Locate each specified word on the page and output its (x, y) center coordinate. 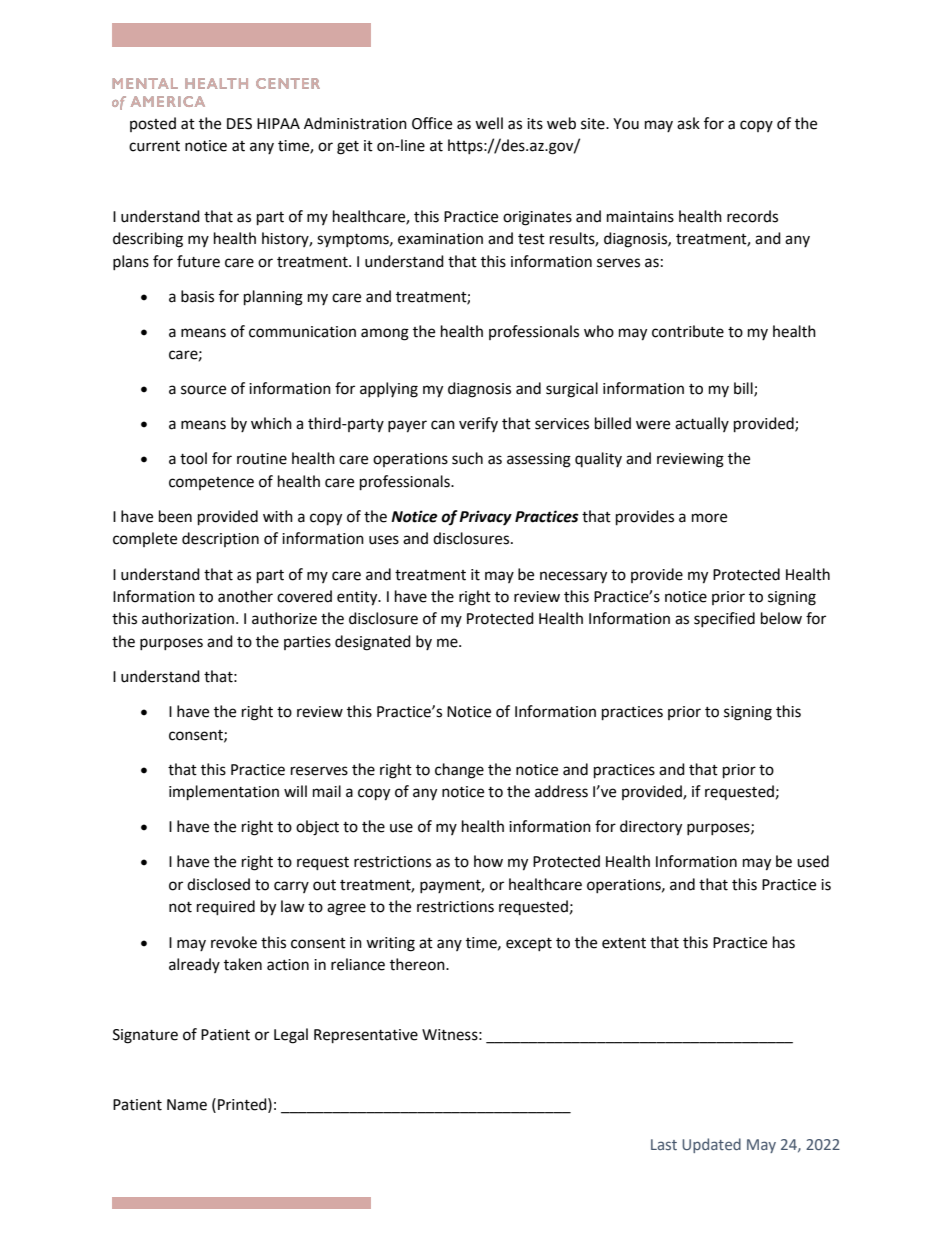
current (154, 146)
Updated (711, 1145)
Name (187, 1105)
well (489, 123)
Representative (366, 1036)
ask (688, 123)
